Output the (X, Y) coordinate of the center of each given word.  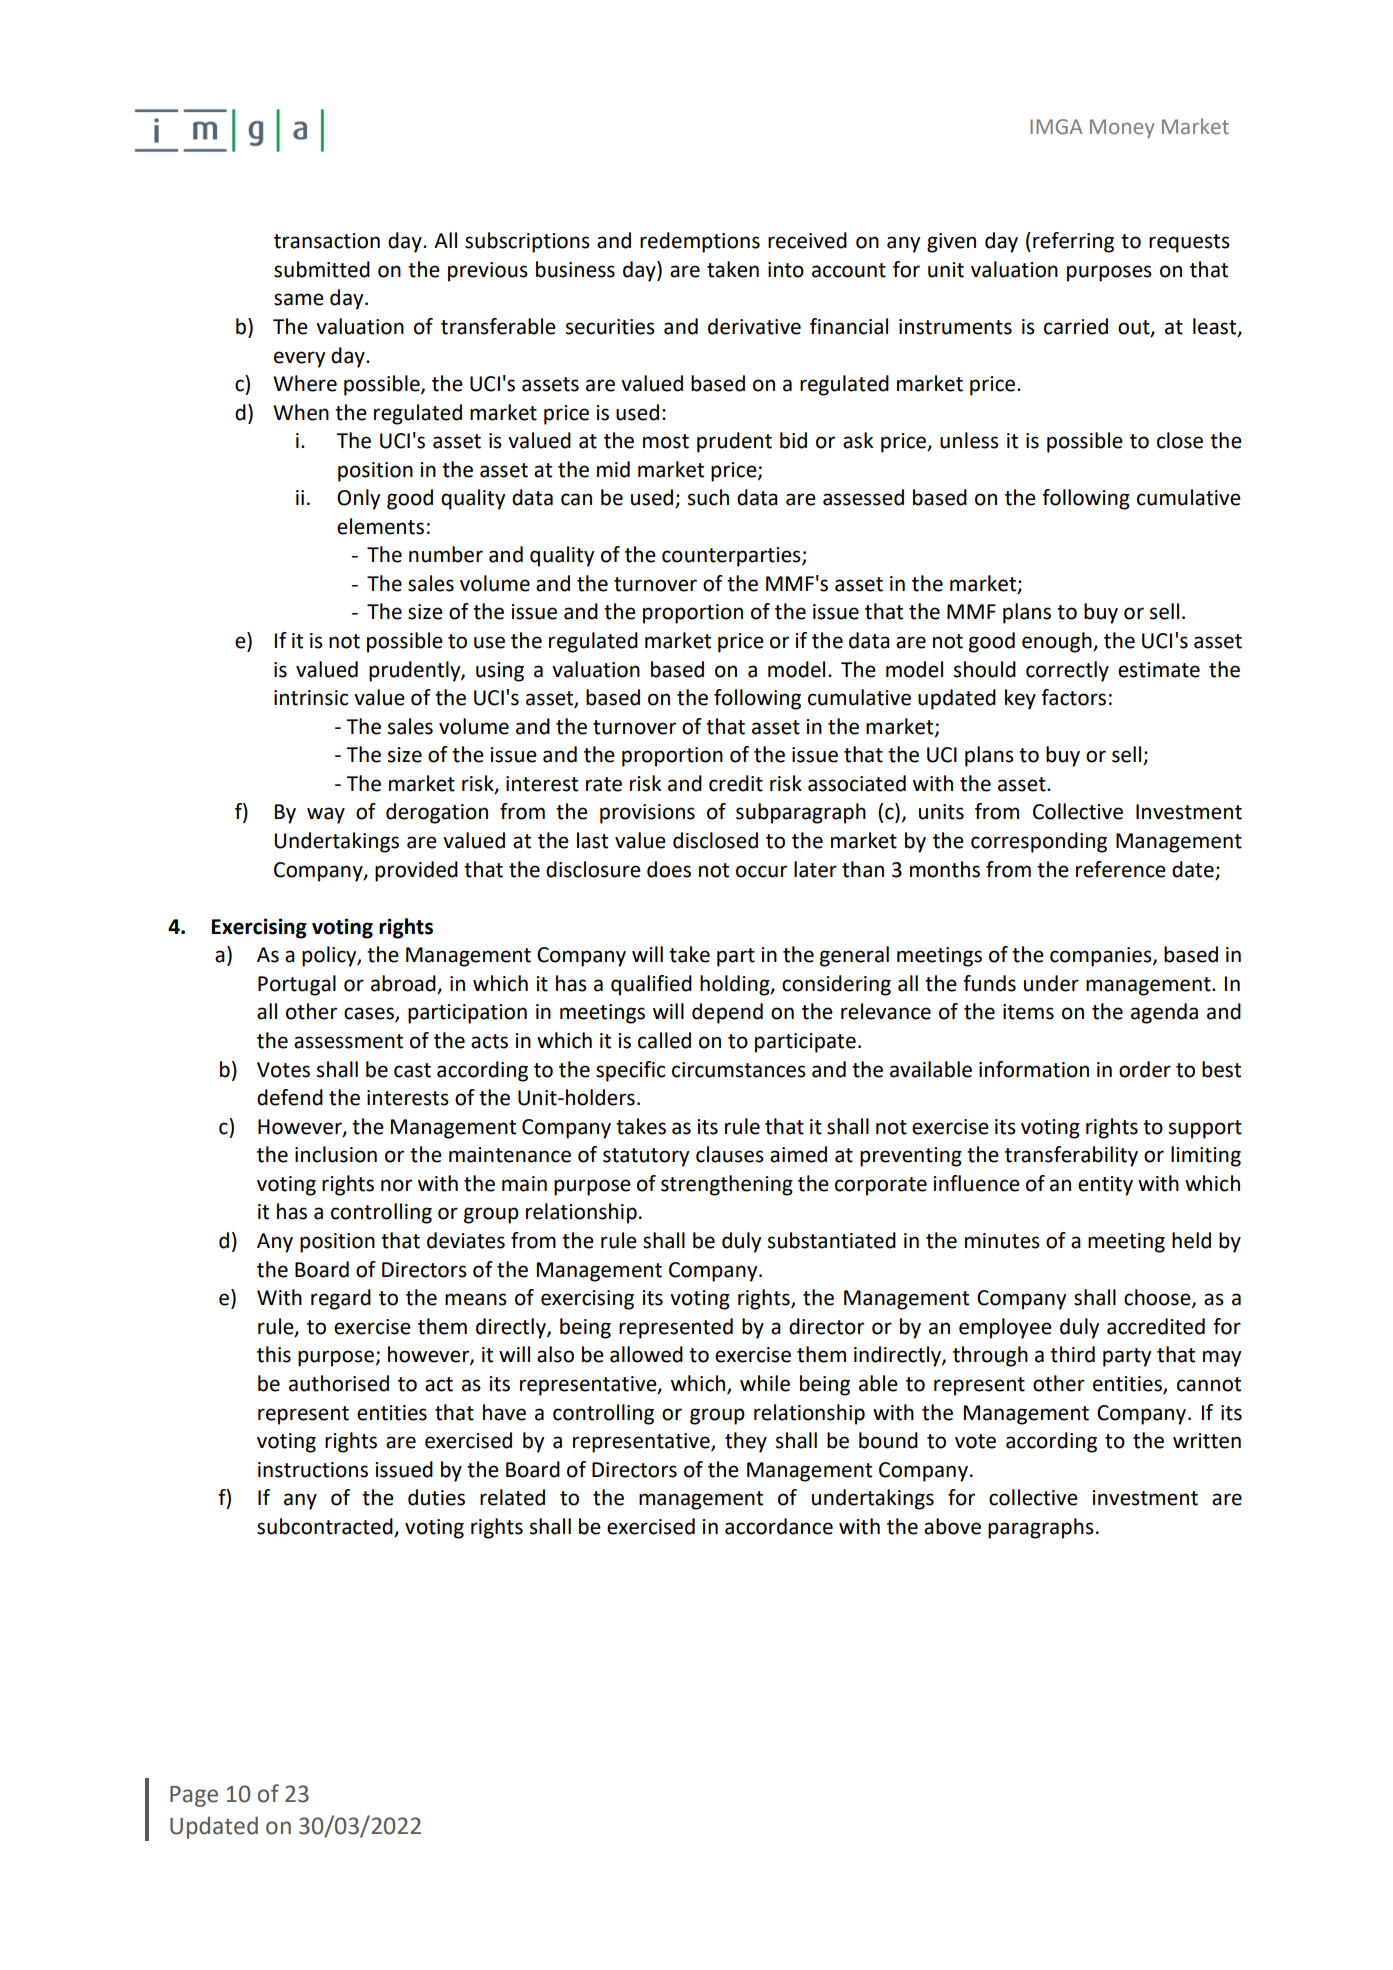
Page (194, 1796)
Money (1122, 128)
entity (1105, 1186)
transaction (327, 241)
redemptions (700, 242)
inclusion (336, 1154)
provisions (647, 814)
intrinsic (311, 698)
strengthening (727, 1185)
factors (1073, 697)
